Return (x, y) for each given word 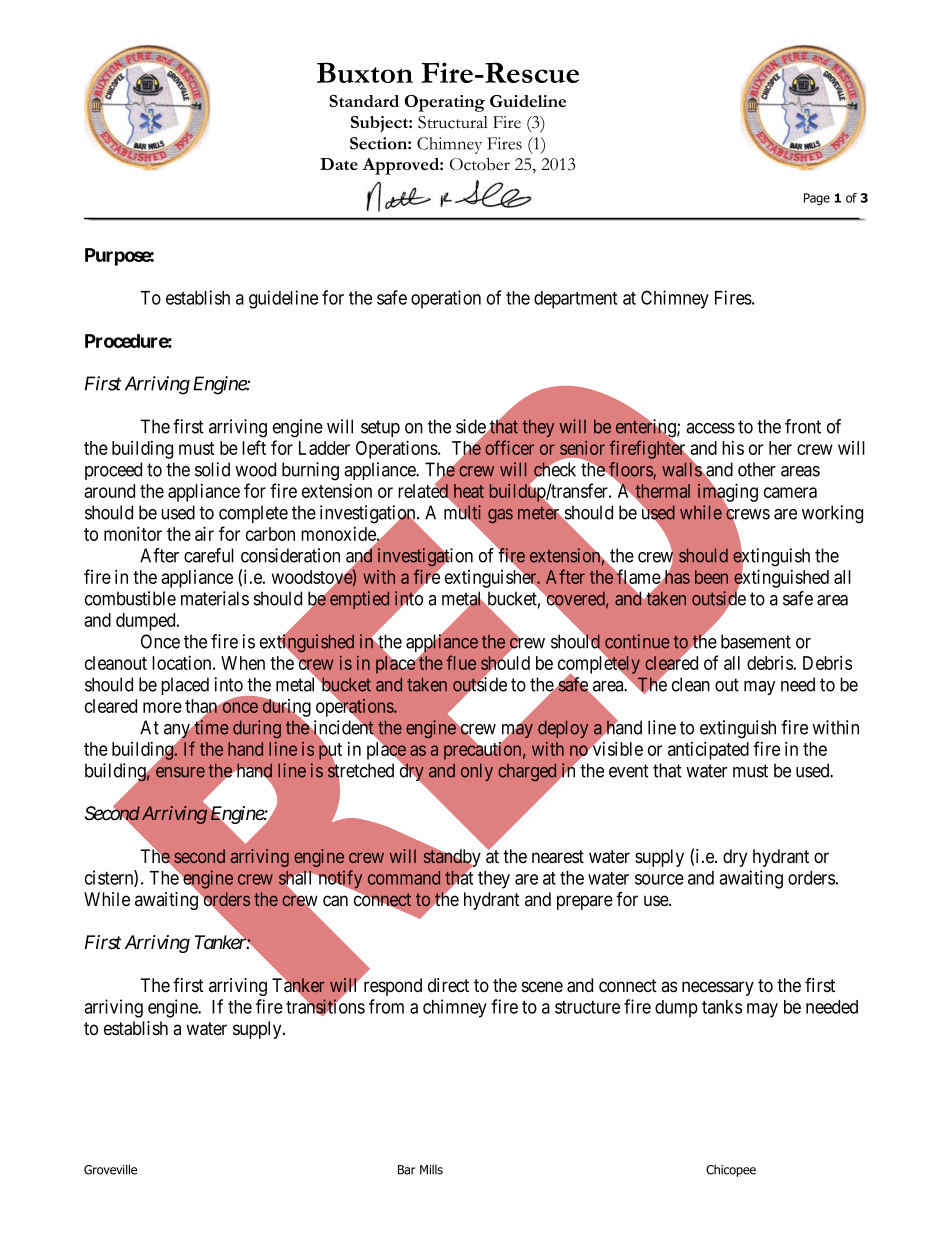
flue (461, 662)
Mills (431, 1169)
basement (756, 641)
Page (817, 199)
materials (215, 598)
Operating (445, 103)
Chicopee (731, 1171)
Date (339, 164)
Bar (406, 1170)
